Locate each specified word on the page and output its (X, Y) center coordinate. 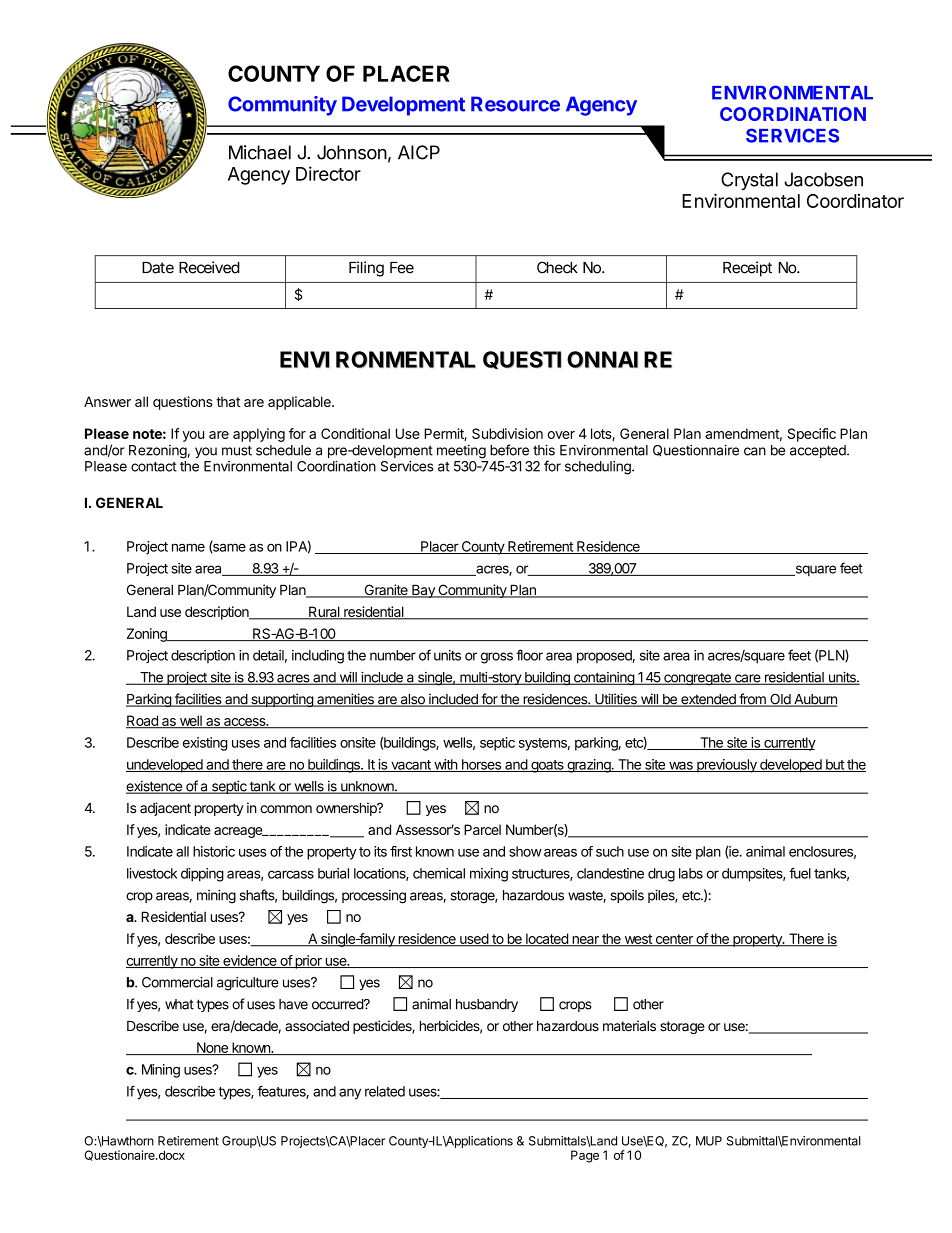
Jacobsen (823, 179)
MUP (709, 1141)
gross (497, 658)
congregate (697, 679)
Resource (515, 104)
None (212, 1048)
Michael (260, 152)
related (385, 1091)
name (188, 547)
